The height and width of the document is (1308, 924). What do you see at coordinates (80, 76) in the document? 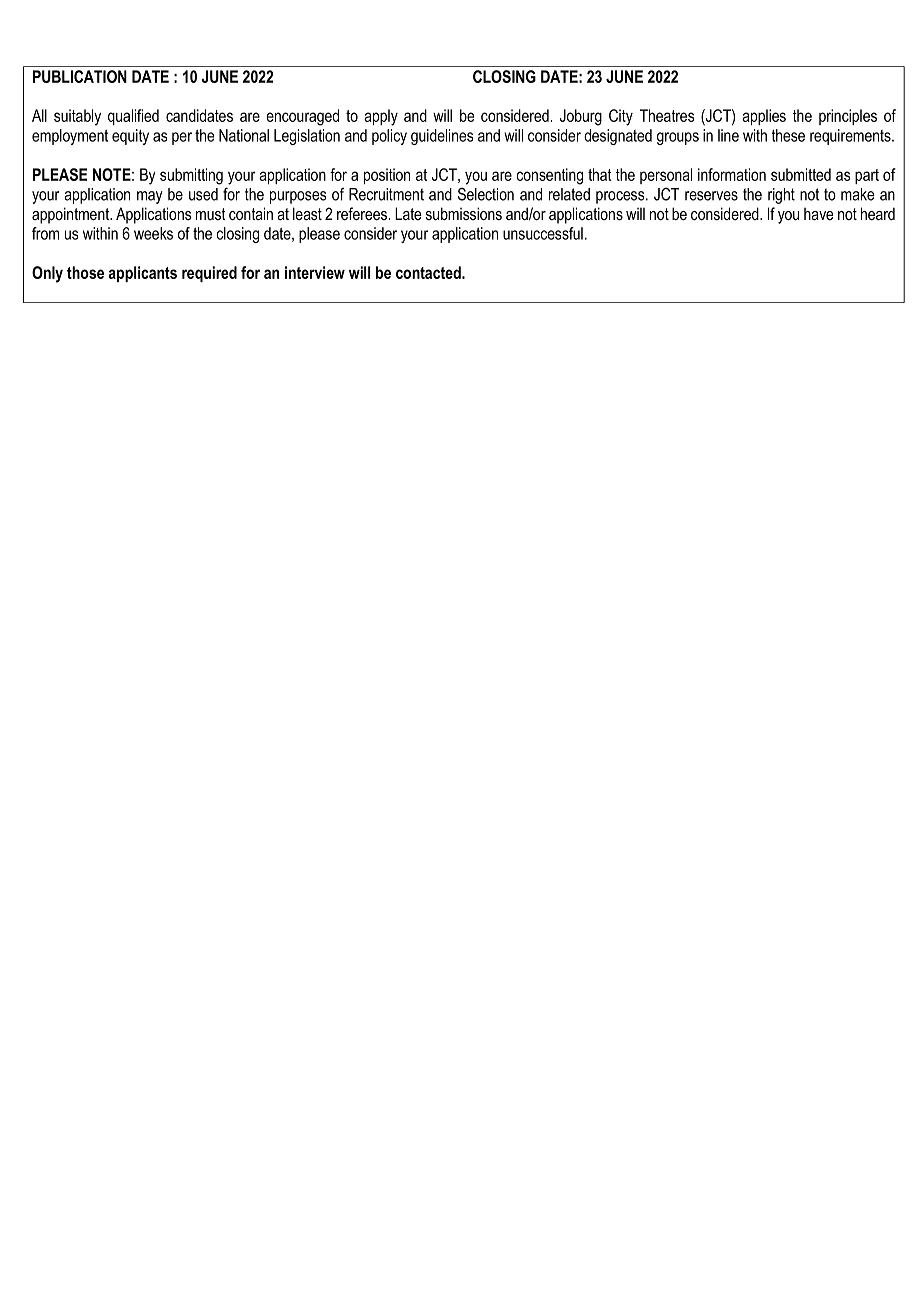
I see `PUBLICATION` at bounding box center [80, 76].
